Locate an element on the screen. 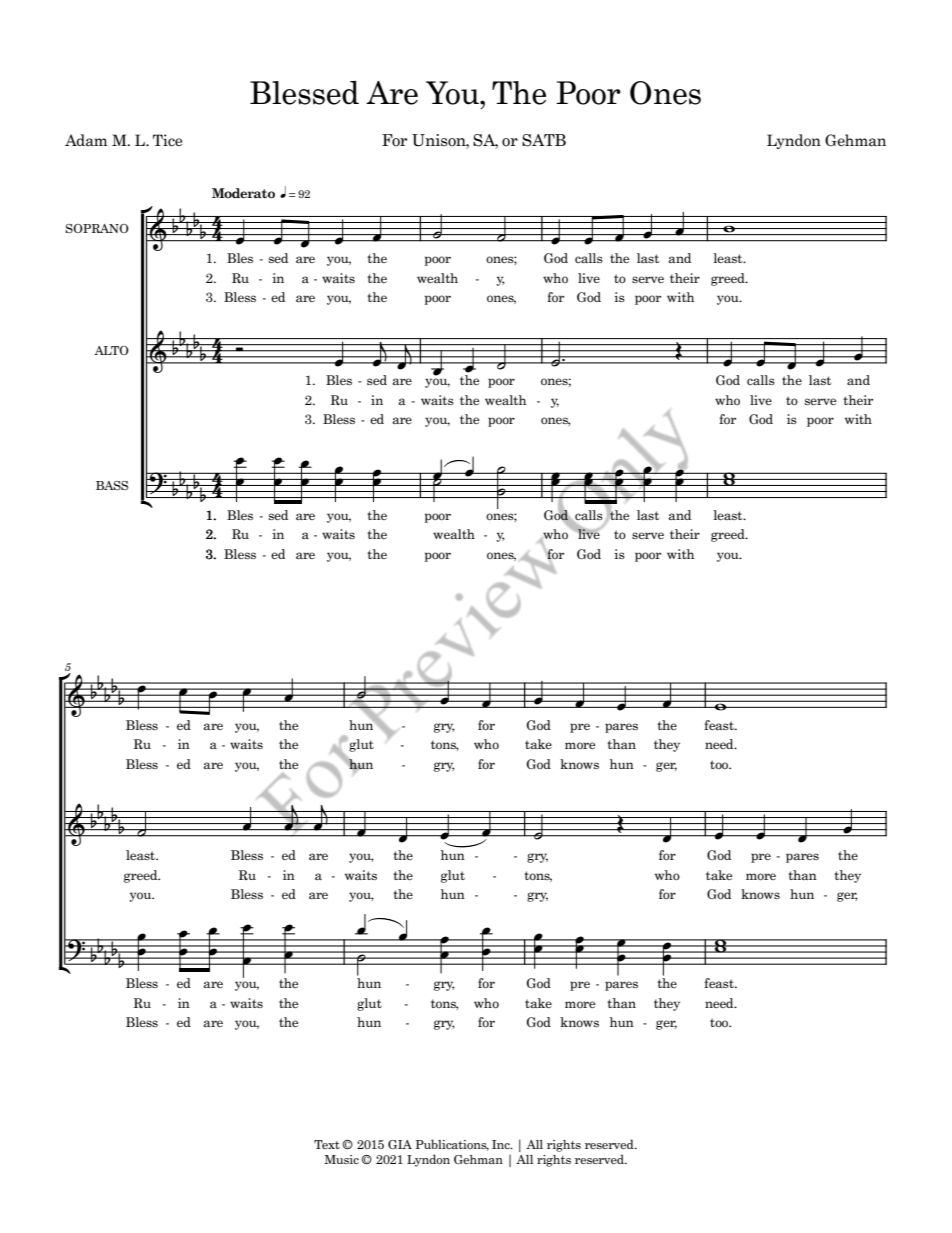 This screenshot has width=952, height=1233. SOPRANO is located at coordinates (97, 228).
